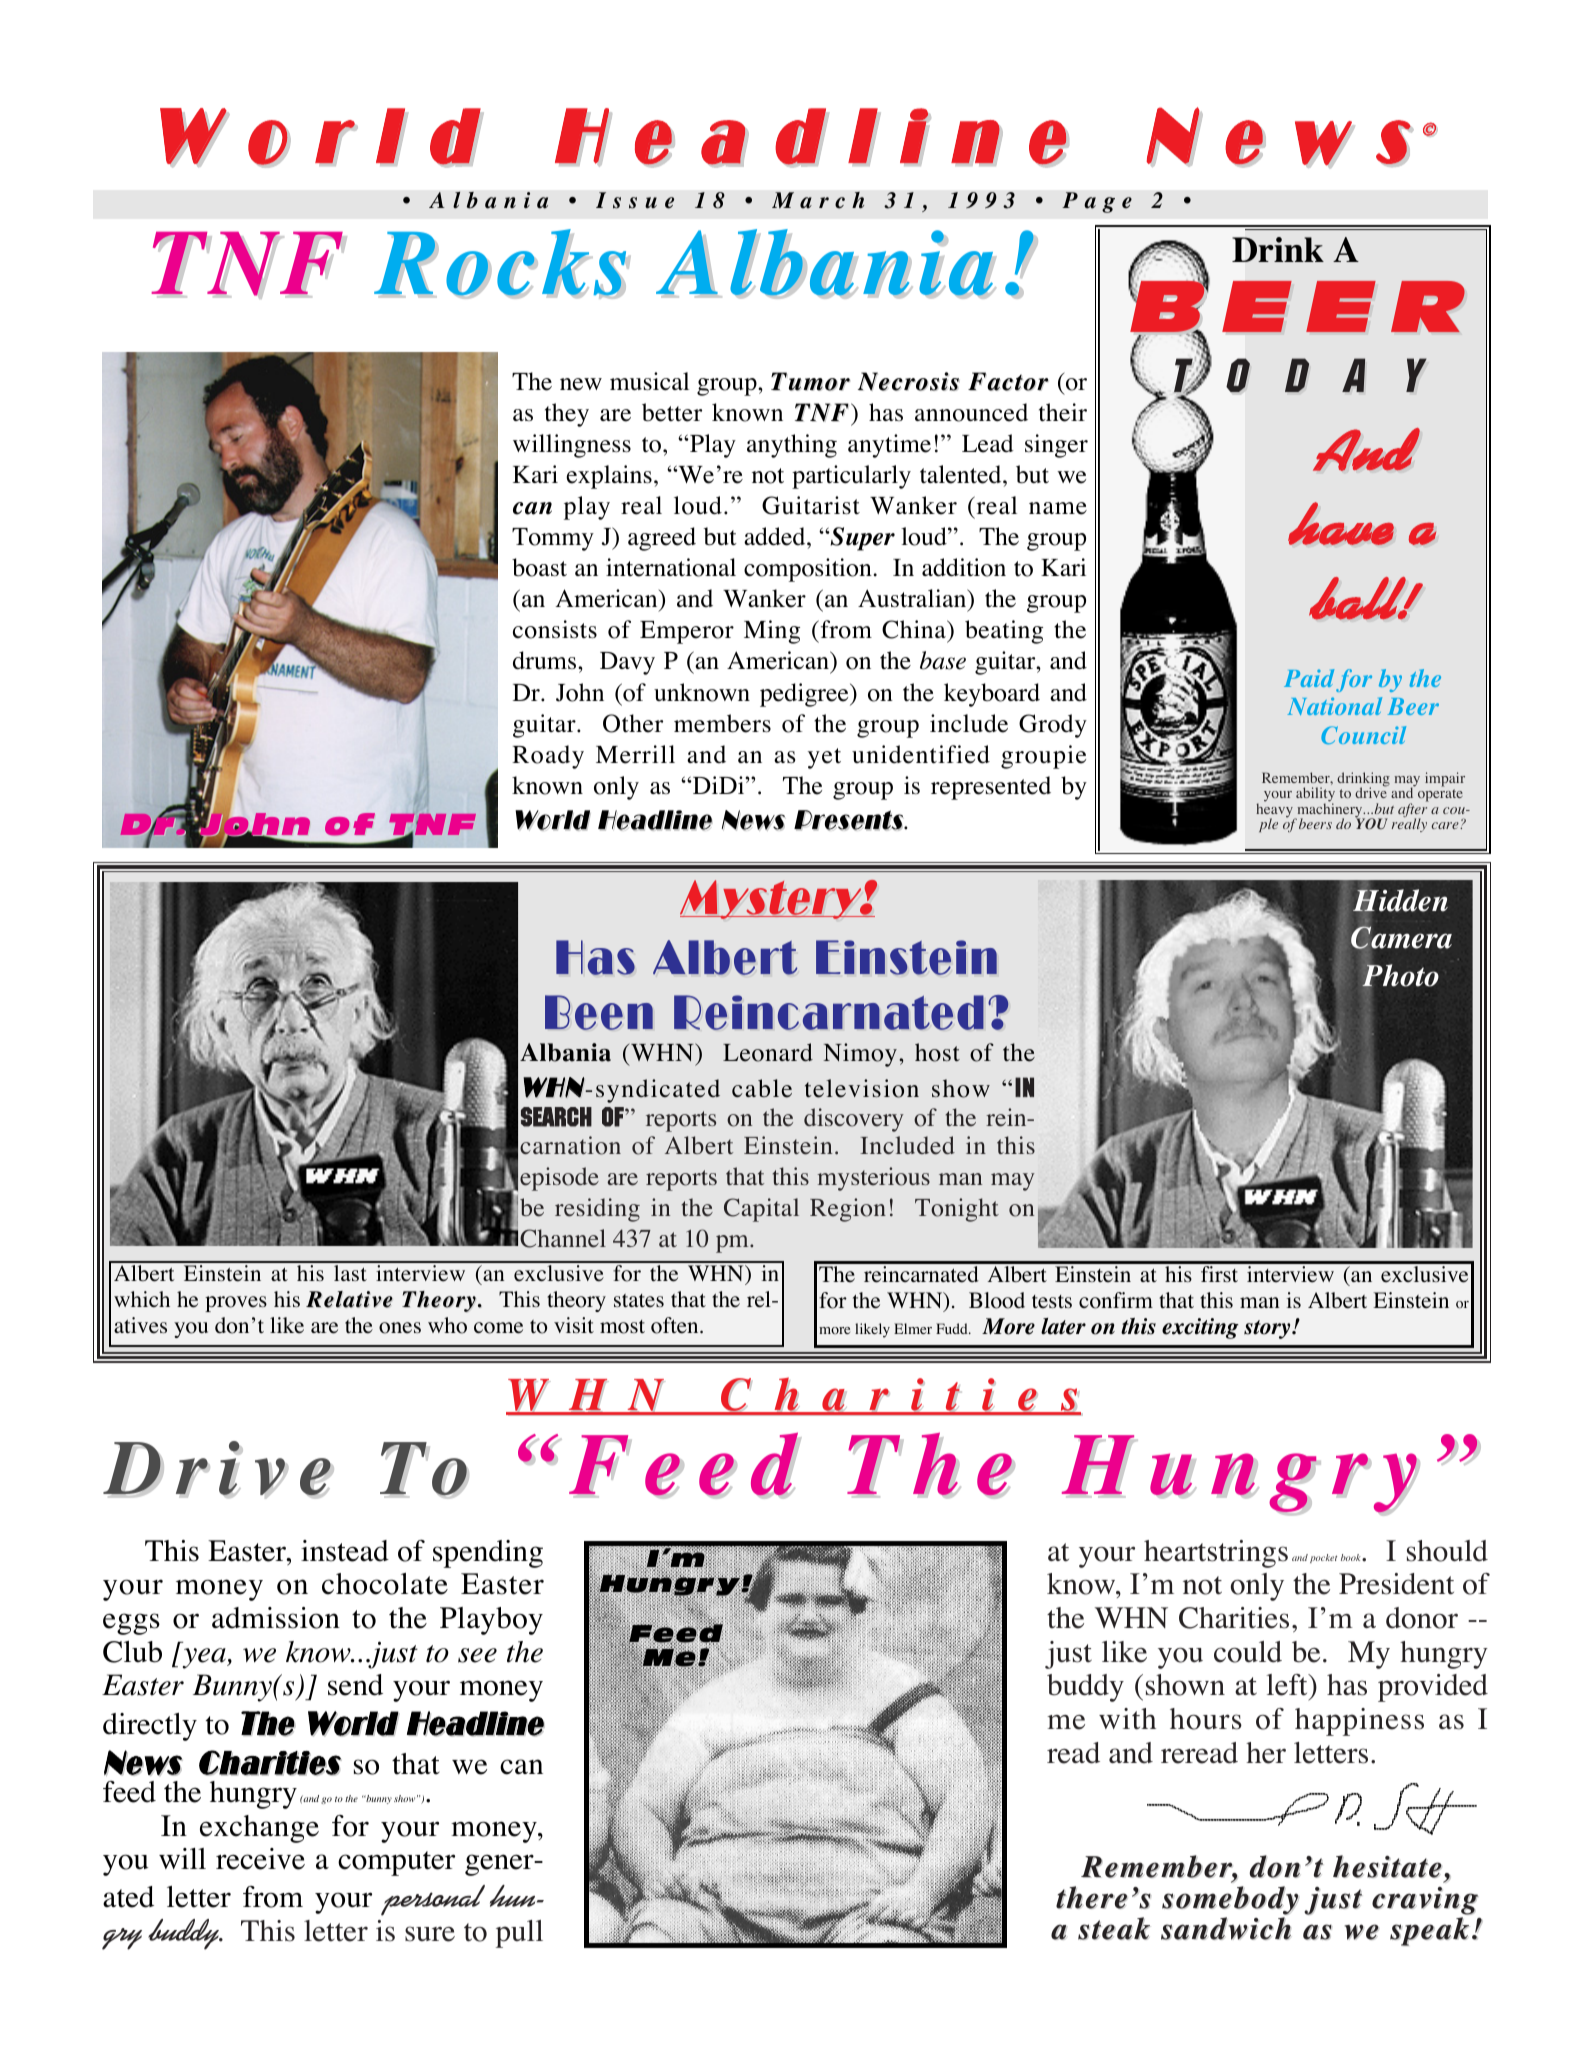  I want to click on drums, so click(546, 660).
